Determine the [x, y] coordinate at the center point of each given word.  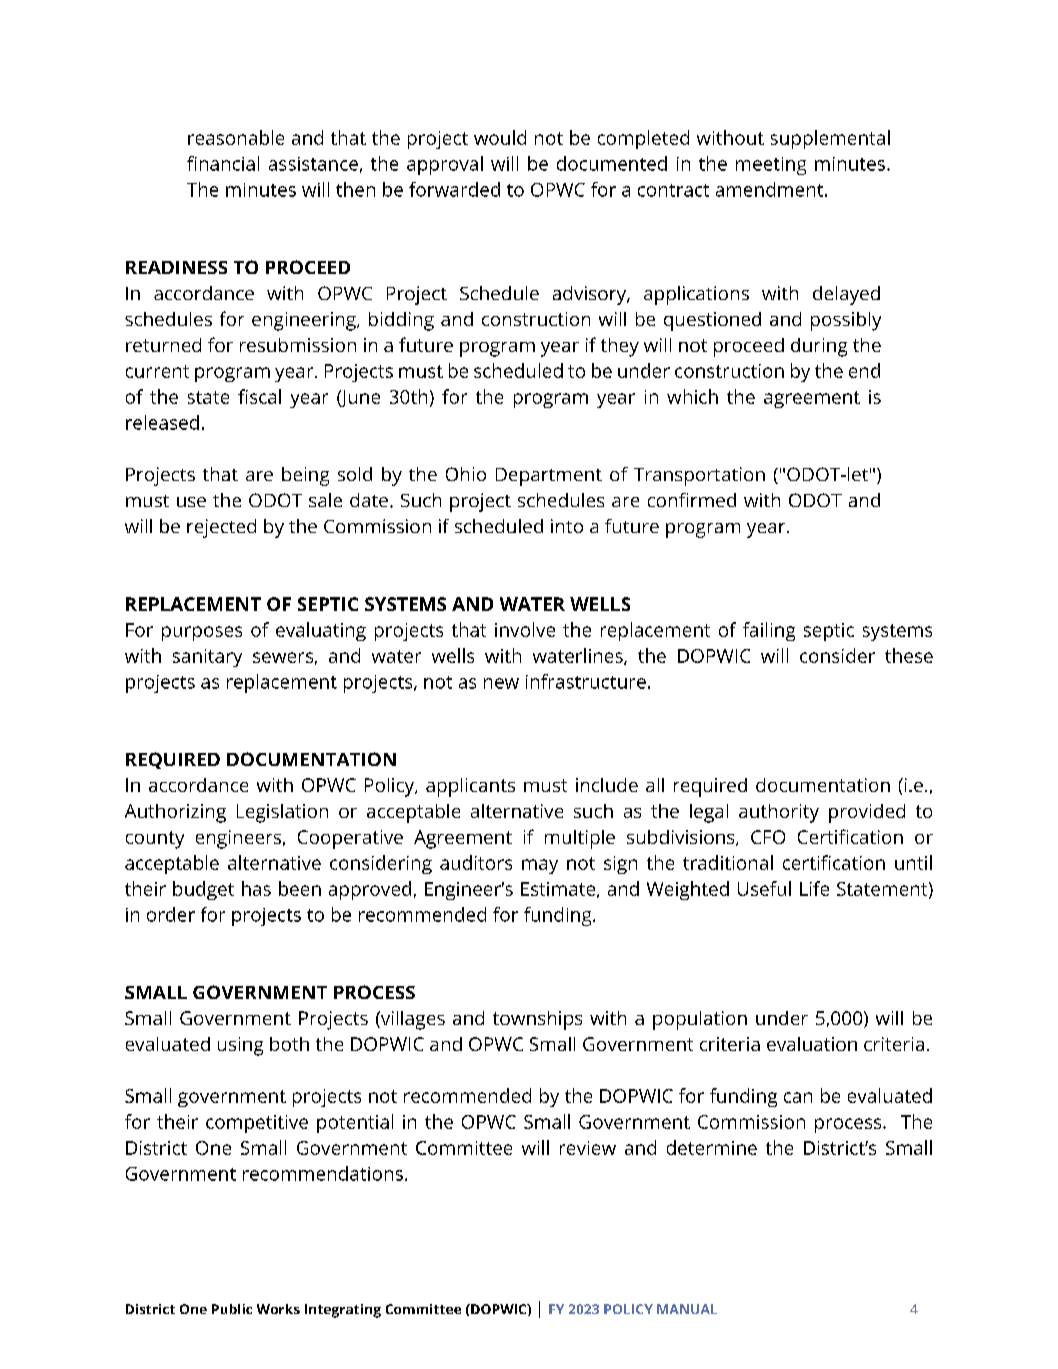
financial [223, 163]
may [540, 866]
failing [769, 631]
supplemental [830, 139]
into [567, 526]
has [256, 888]
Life [814, 888]
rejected [221, 528]
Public [232, 1309]
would [500, 137]
